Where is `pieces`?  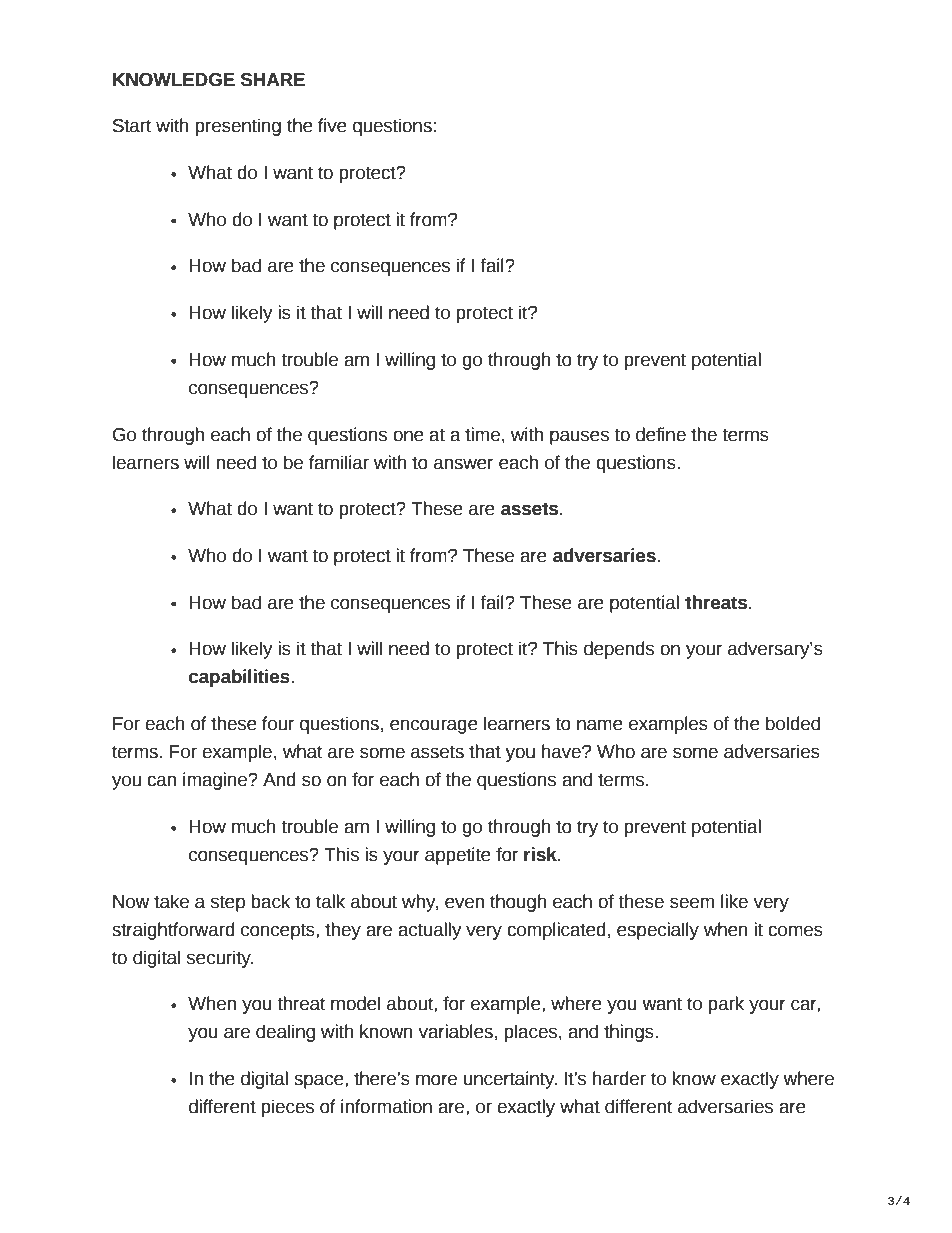
pieces is located at coordinates (287, 1108).
